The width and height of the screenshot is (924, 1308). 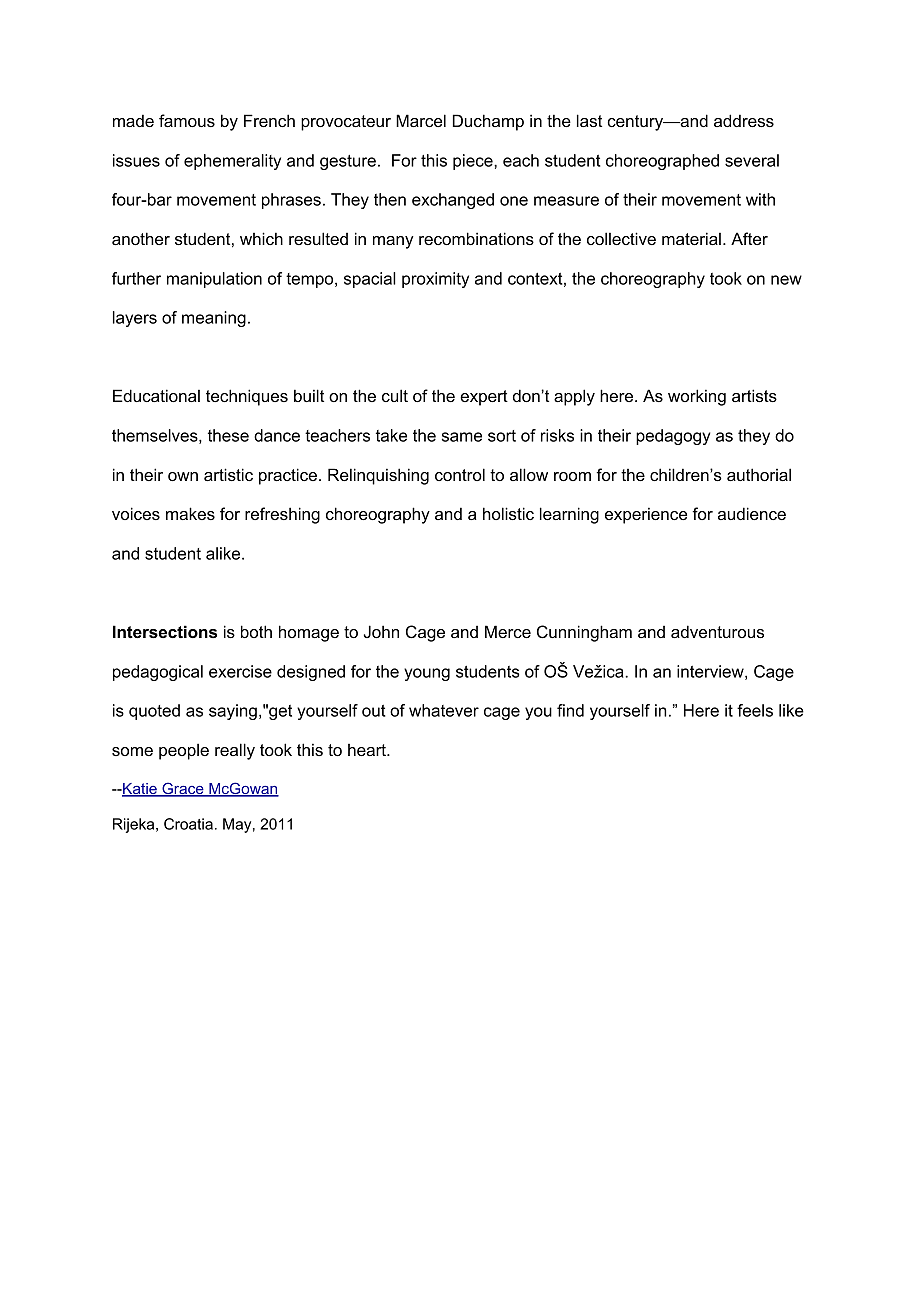 I want to click on ephemerality, so click(x=232, y=162).
